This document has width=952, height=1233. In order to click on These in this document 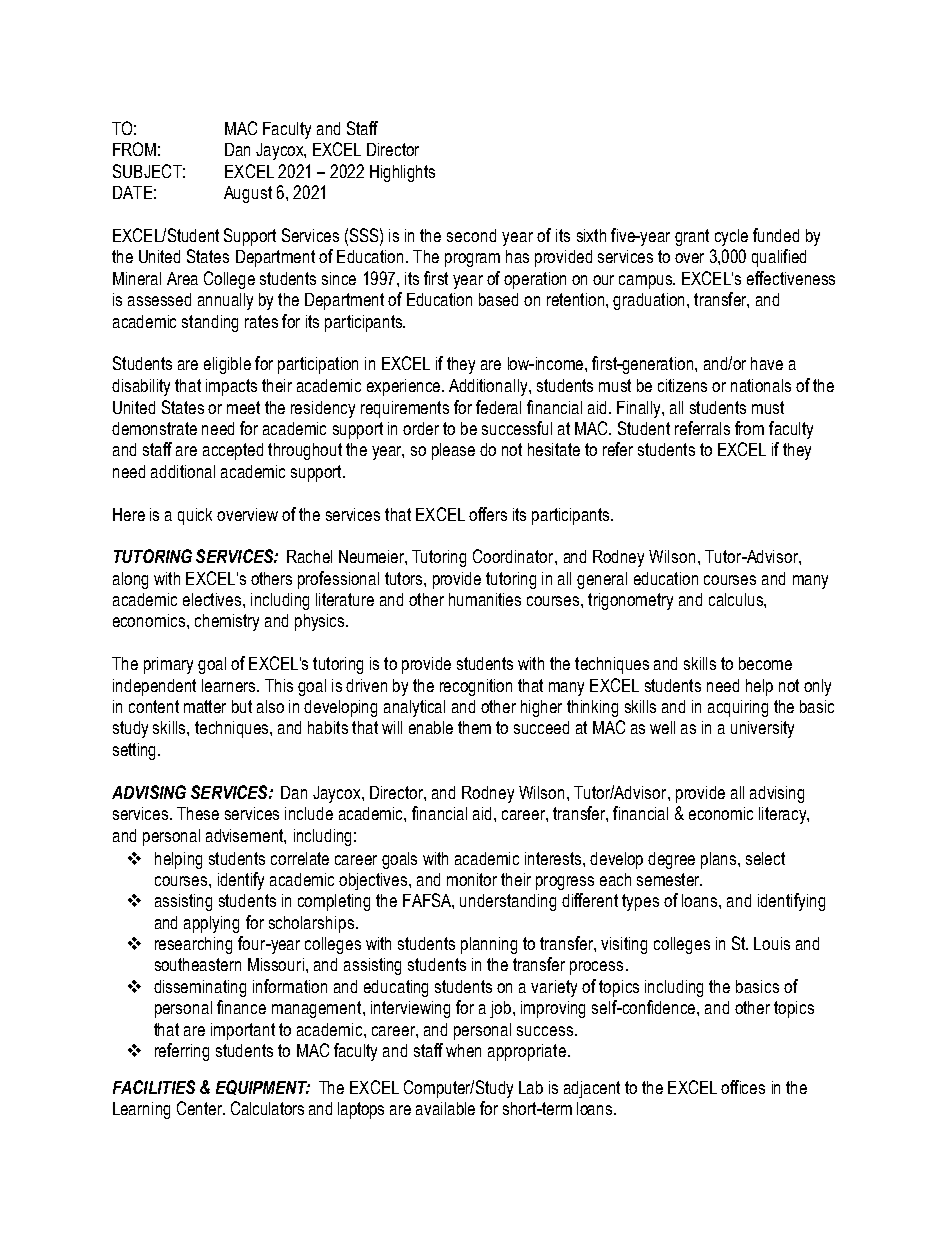, I will do `click(198, 813)`.
